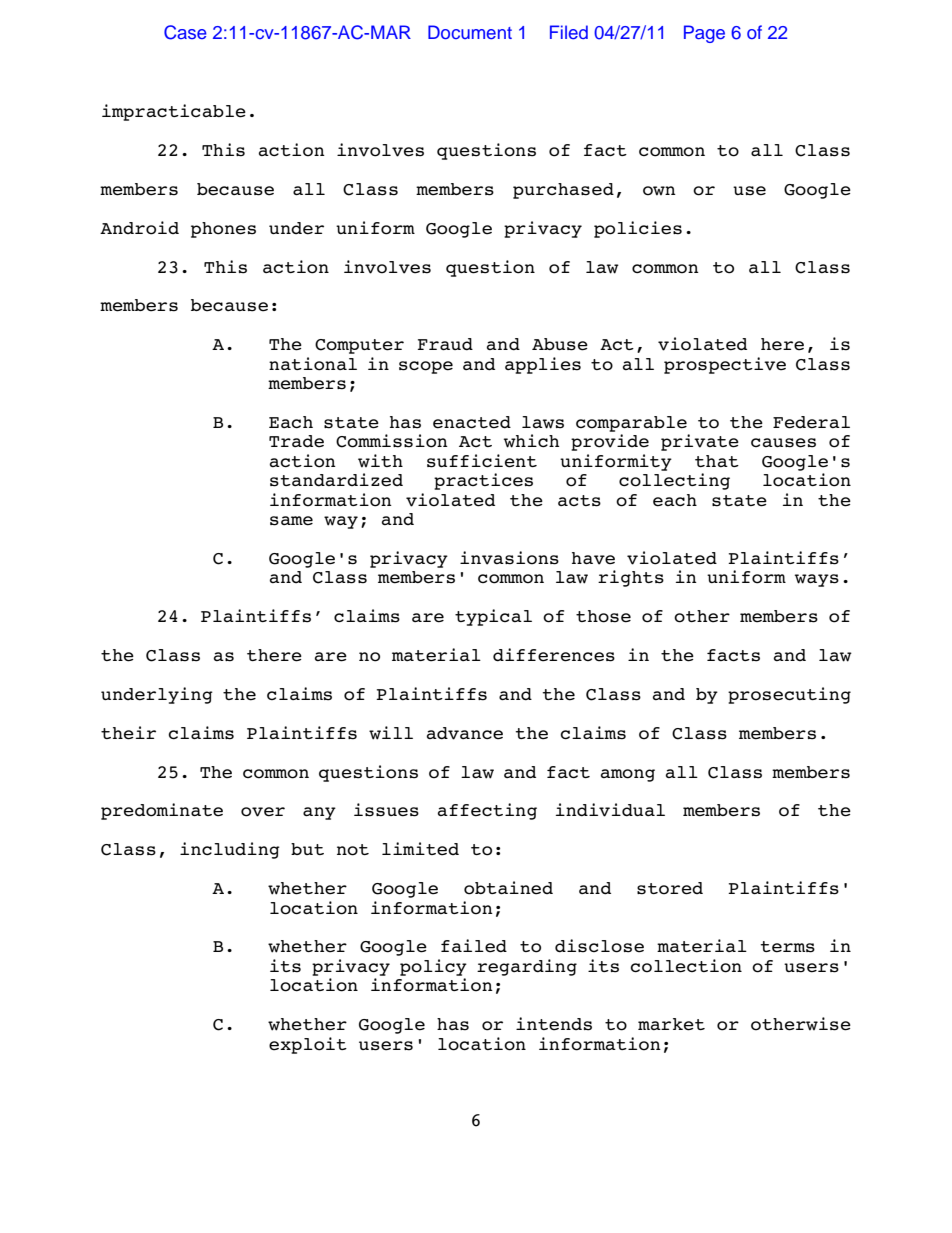 Image resolution: width=952 pixels, height=1233 pixels. What do you see at coordinates (308, 1045) in the document?
I see `exploit` at bounding box center [308, 1045].
